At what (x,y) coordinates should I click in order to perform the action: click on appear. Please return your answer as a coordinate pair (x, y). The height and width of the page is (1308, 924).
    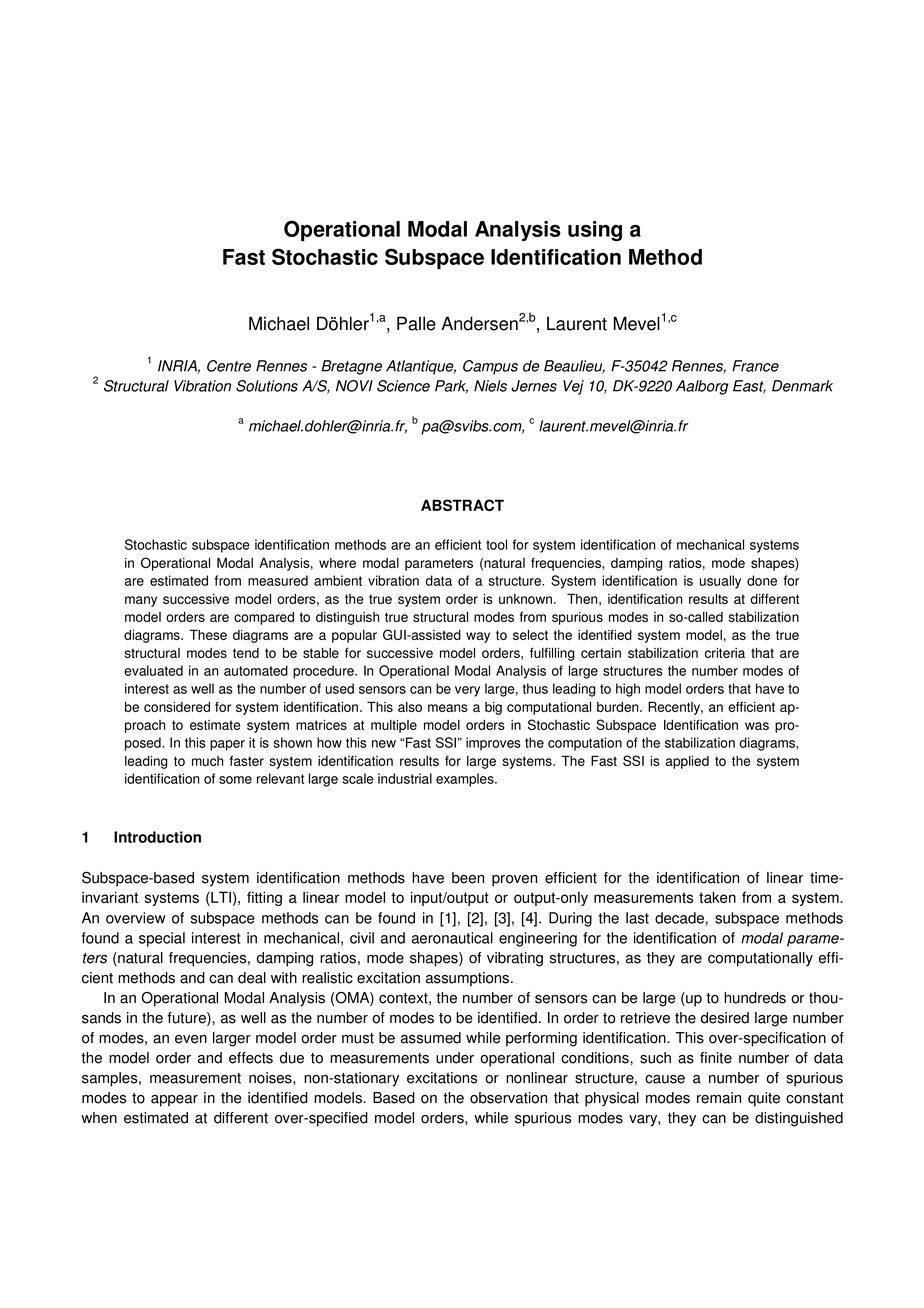
    Looking at the image, I should click on (174, 1101).
